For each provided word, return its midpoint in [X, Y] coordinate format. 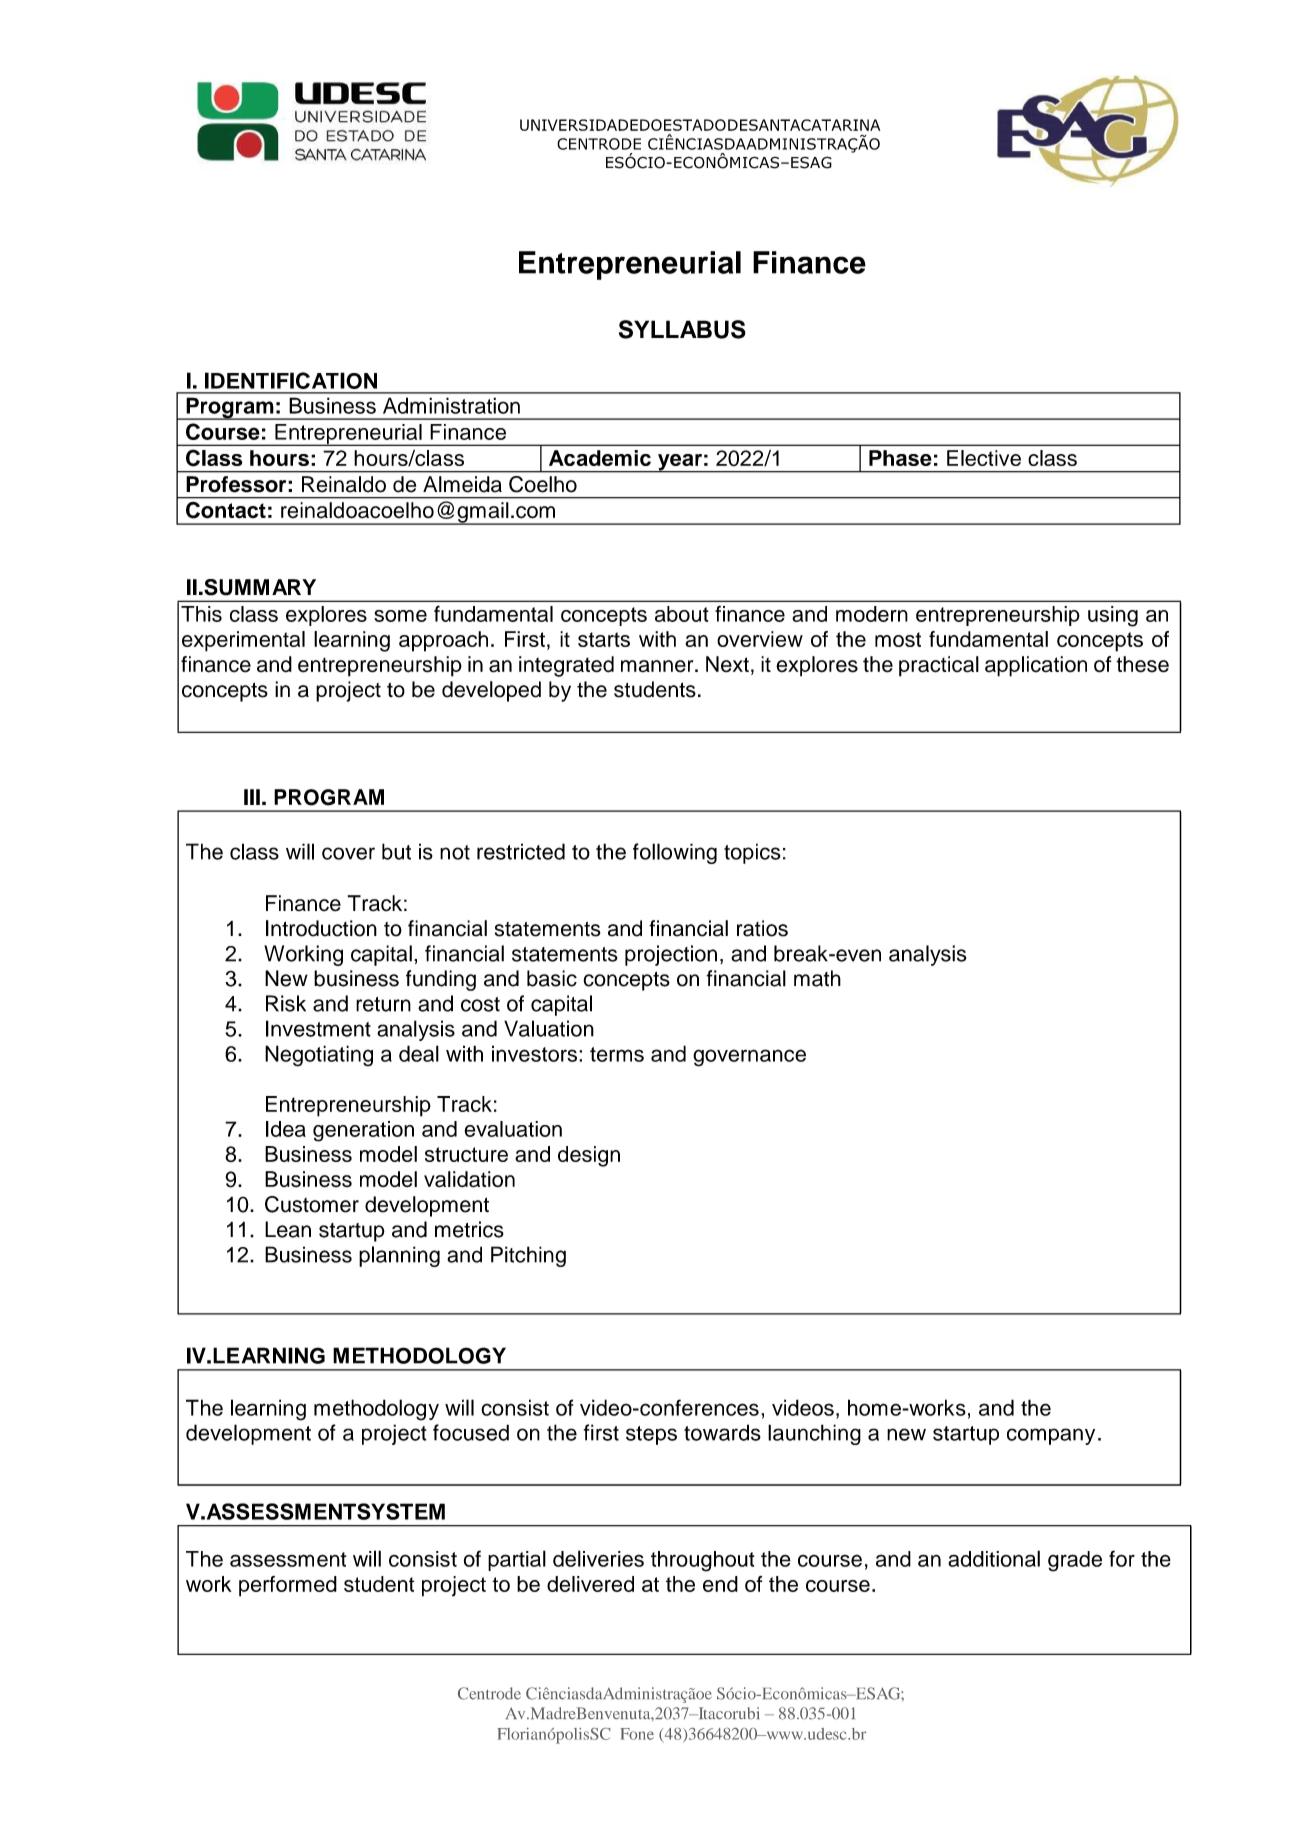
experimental [243, 641]
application [1036, 666]
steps [651, 1435]
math [817, 978]
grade [1075, 1561]
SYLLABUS [682, 329]
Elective [984, 458]
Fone [637, 1734]
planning [399, 1256]
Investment [318, 1028]
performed [288, 1586]
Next [727, 664]
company [1051, 1436]
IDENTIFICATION [291, 380]
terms [617, 1054]
